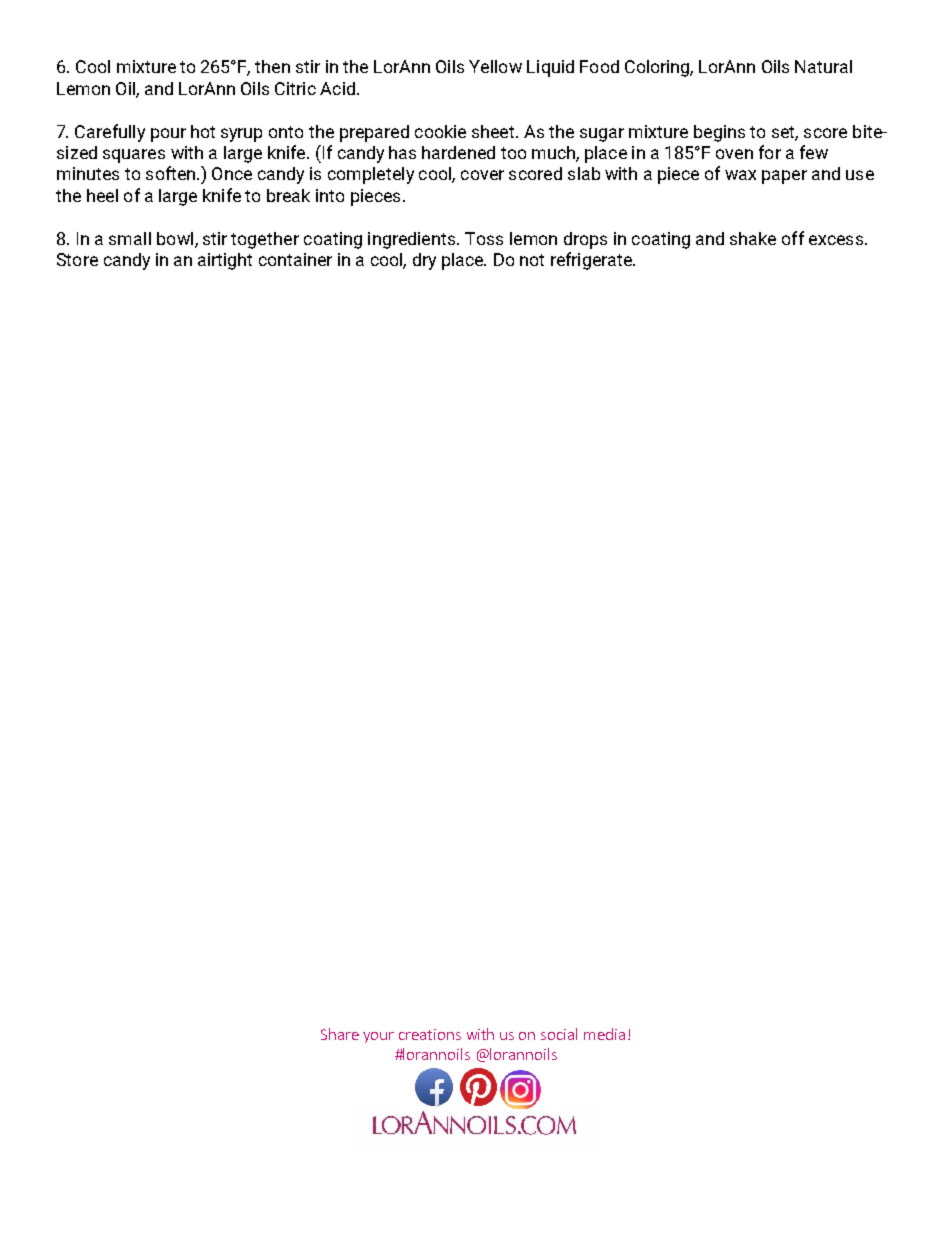 This screenshot has height=1233, width=952. What do you see at coordinates (753, 238) in the screenshot?
I see `shake` at bounding box center [753, 238].
